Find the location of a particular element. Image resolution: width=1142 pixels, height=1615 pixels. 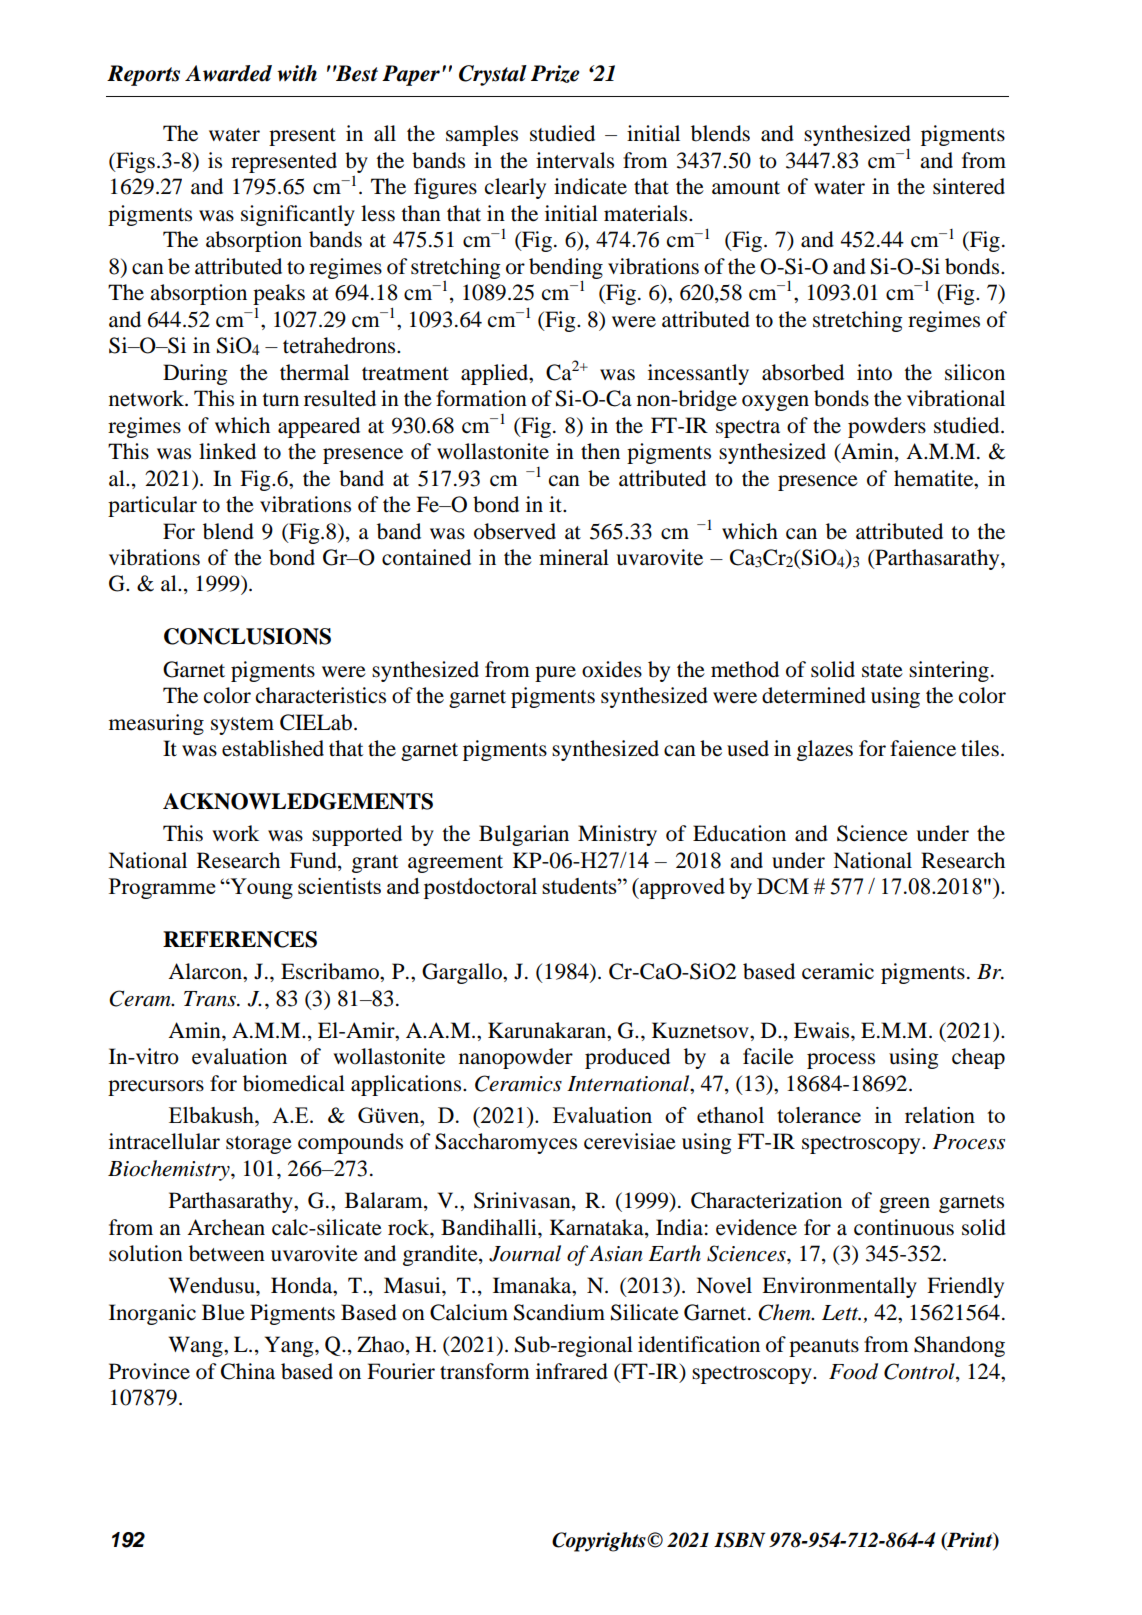

China is located at coordinates (248, 1371).
